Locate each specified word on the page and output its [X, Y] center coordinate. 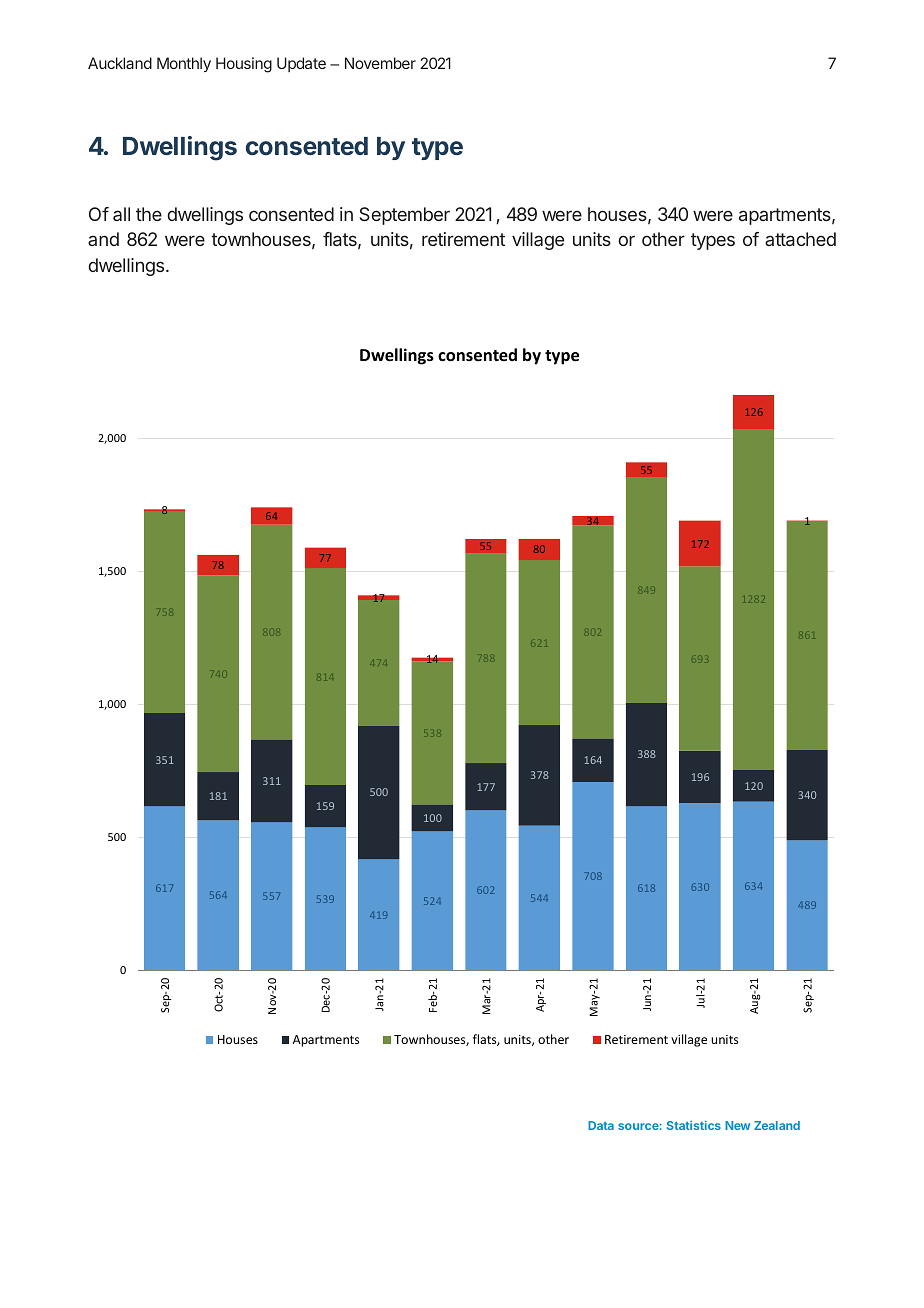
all [121, 214]
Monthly [184, 64]
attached [800, 239]
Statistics [694, 1125]
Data [601, 1125]
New [737, 1125]
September [405, 216]
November [380, 63]
